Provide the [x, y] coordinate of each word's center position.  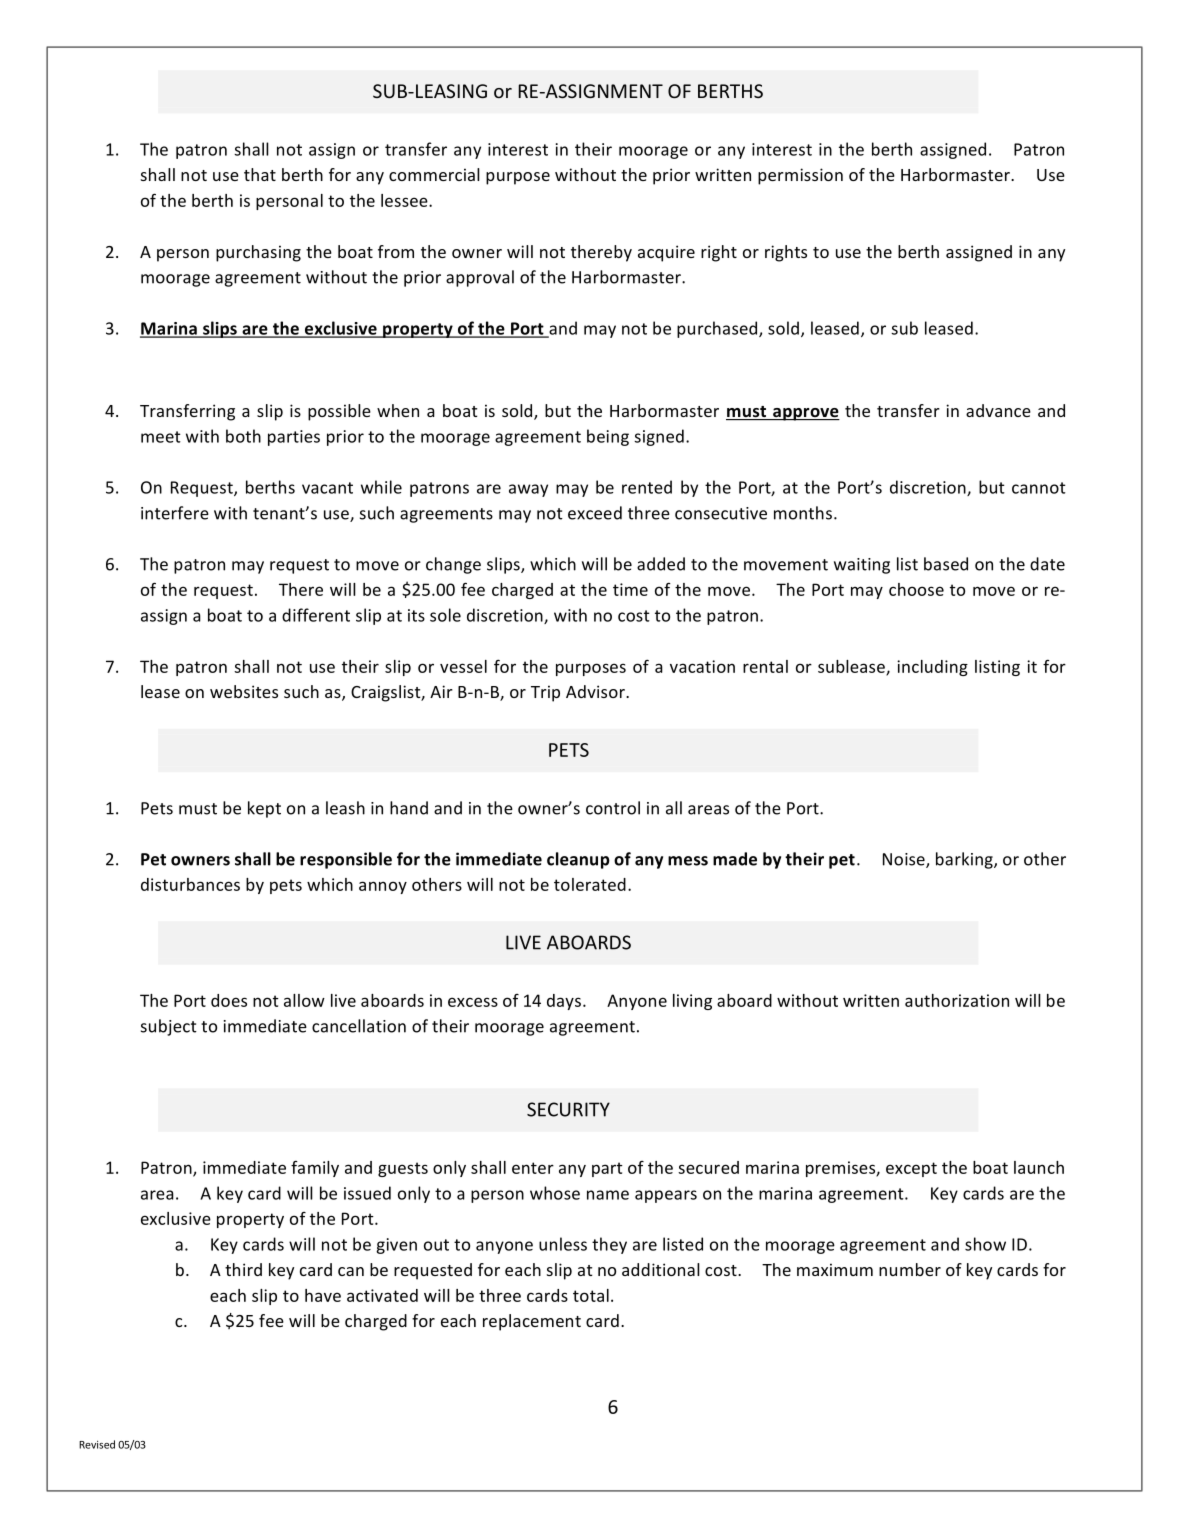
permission [800, 176]
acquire [666, 253]
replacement [532, 1322]
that [260, 174]
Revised [97, 1444]
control [613, 808]
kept [264, 809]
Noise [905, 860]
